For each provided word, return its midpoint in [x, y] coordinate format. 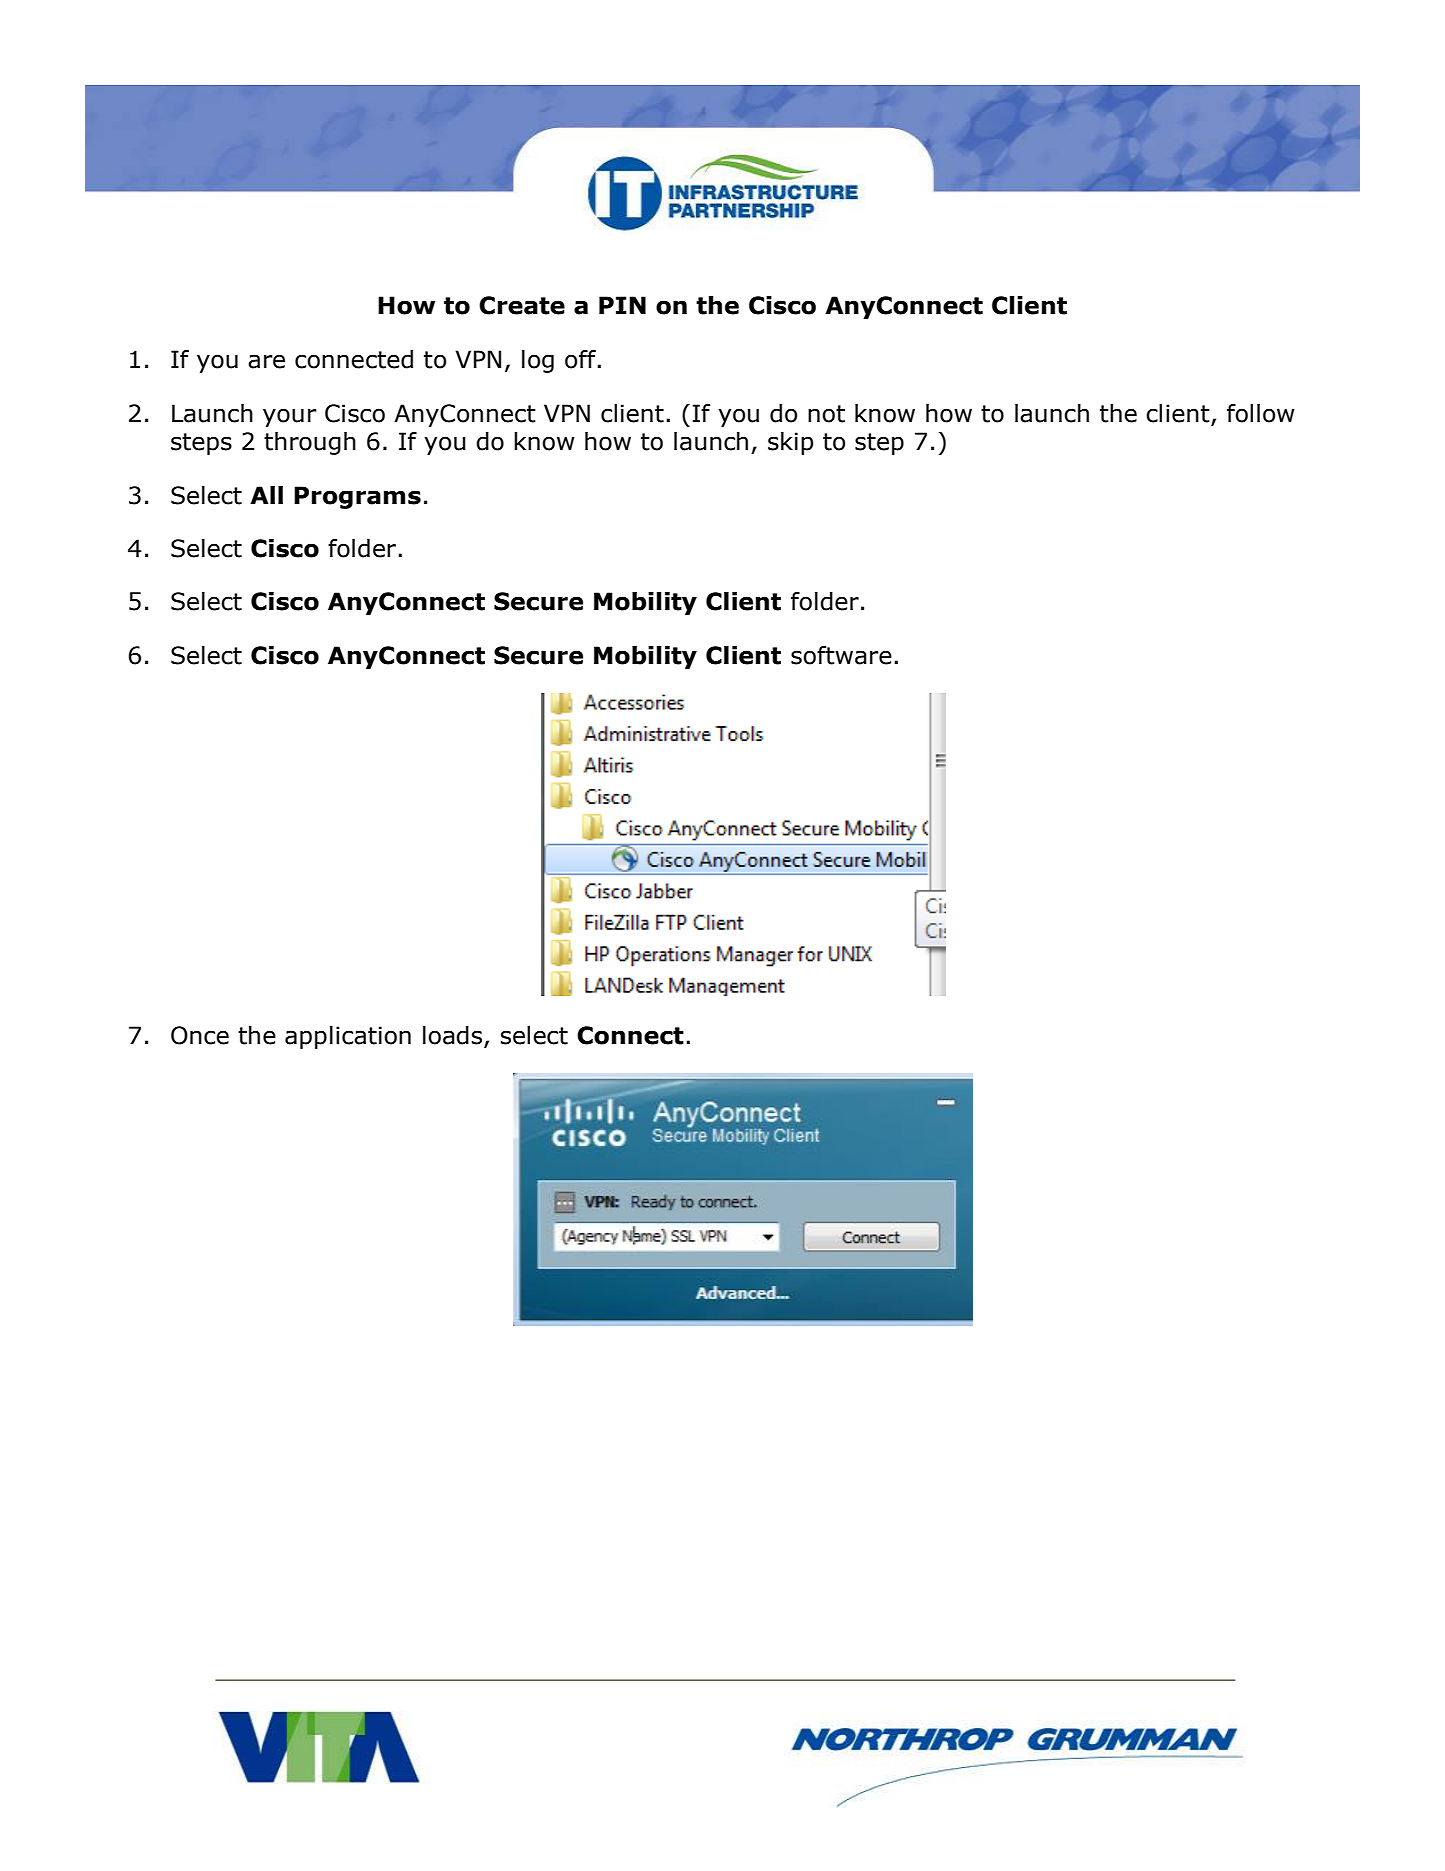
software [841, 655]
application [348, 1037]
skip [790, 443]
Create [522, 305]
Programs [357, 497]
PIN [622, 305]
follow [1261, 413]
